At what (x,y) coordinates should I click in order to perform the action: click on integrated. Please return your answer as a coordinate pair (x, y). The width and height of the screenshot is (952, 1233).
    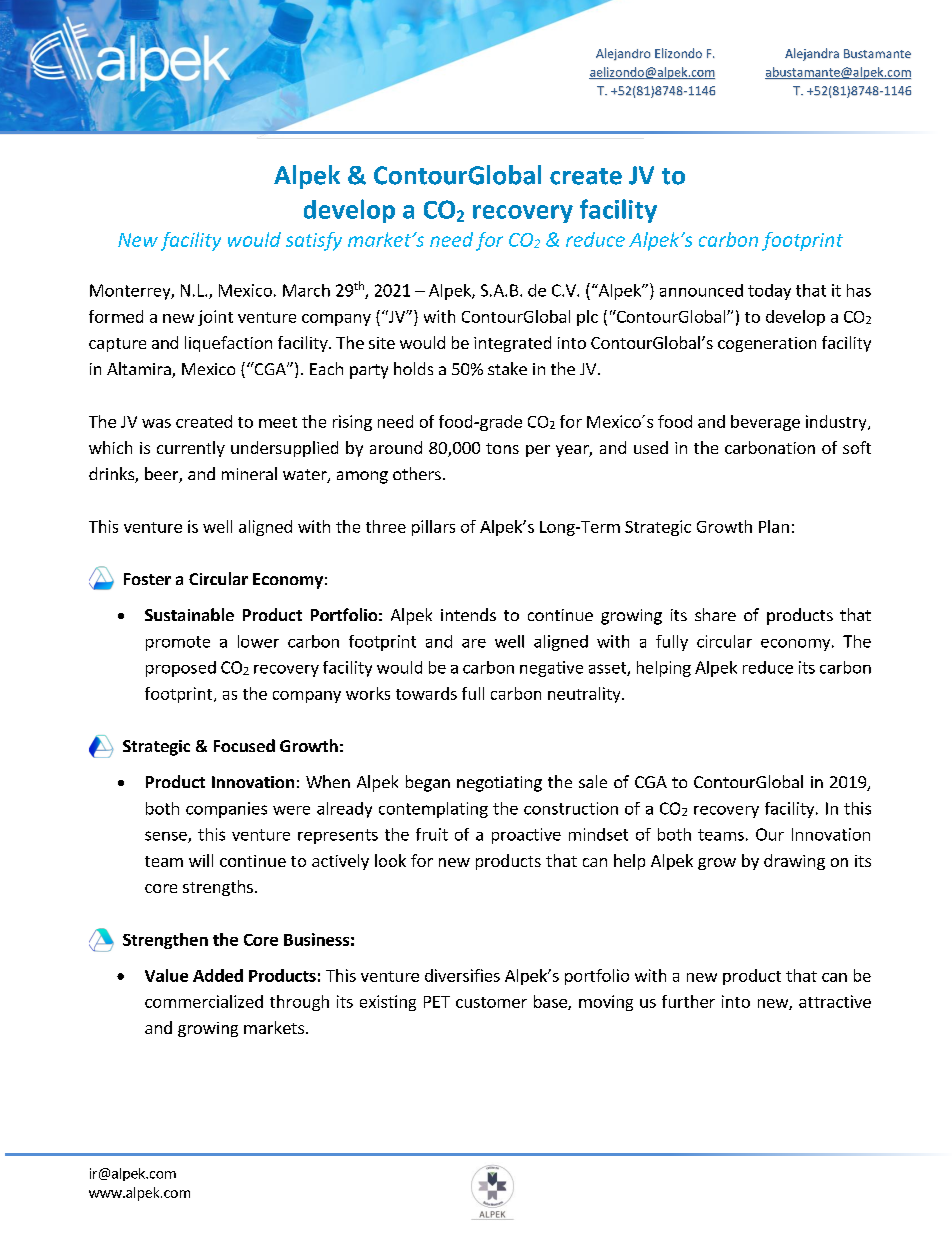
    Looking at the image, I should click on (512, 344).
